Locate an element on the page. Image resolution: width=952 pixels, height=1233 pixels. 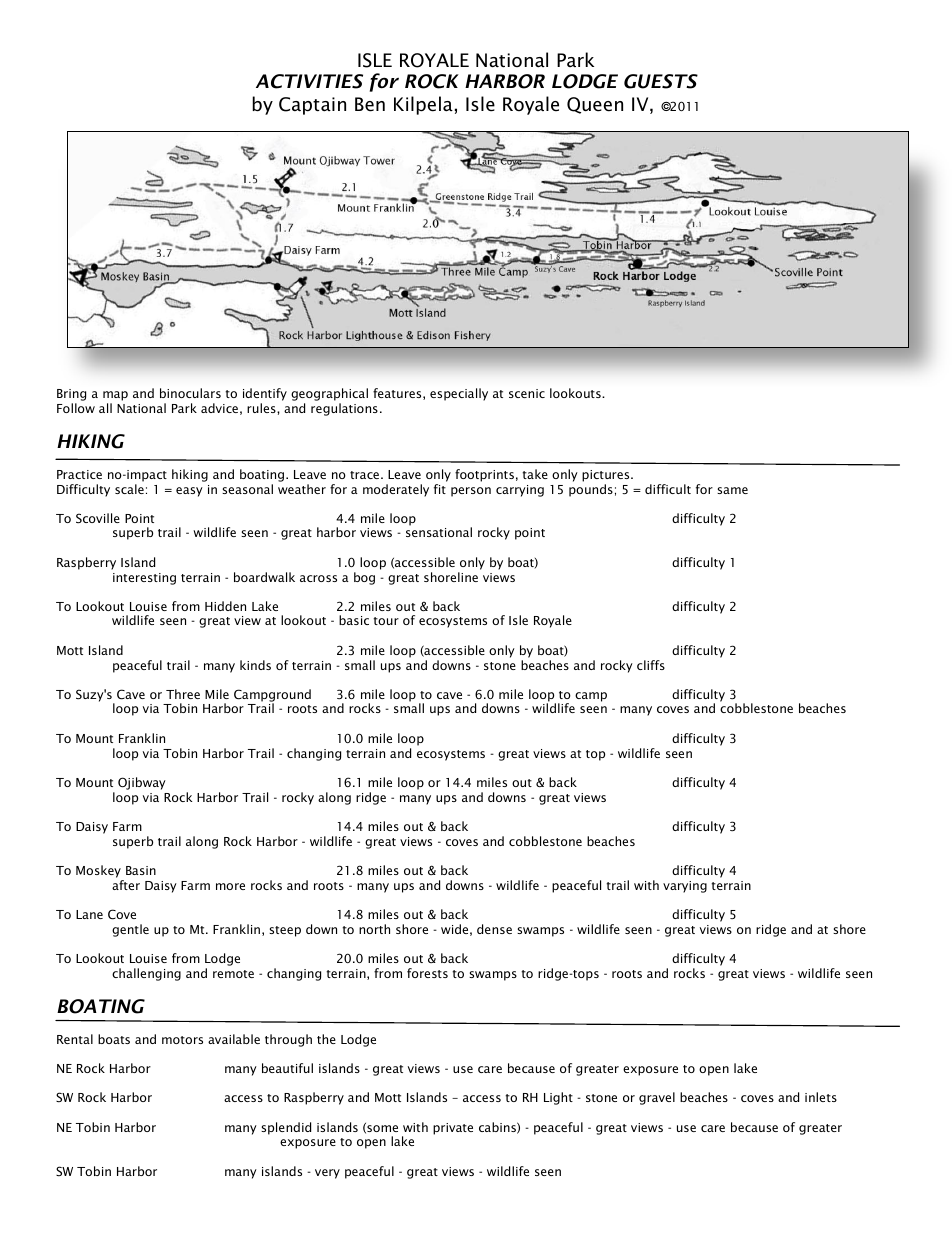
varying is located at coordinates (685, 887).
